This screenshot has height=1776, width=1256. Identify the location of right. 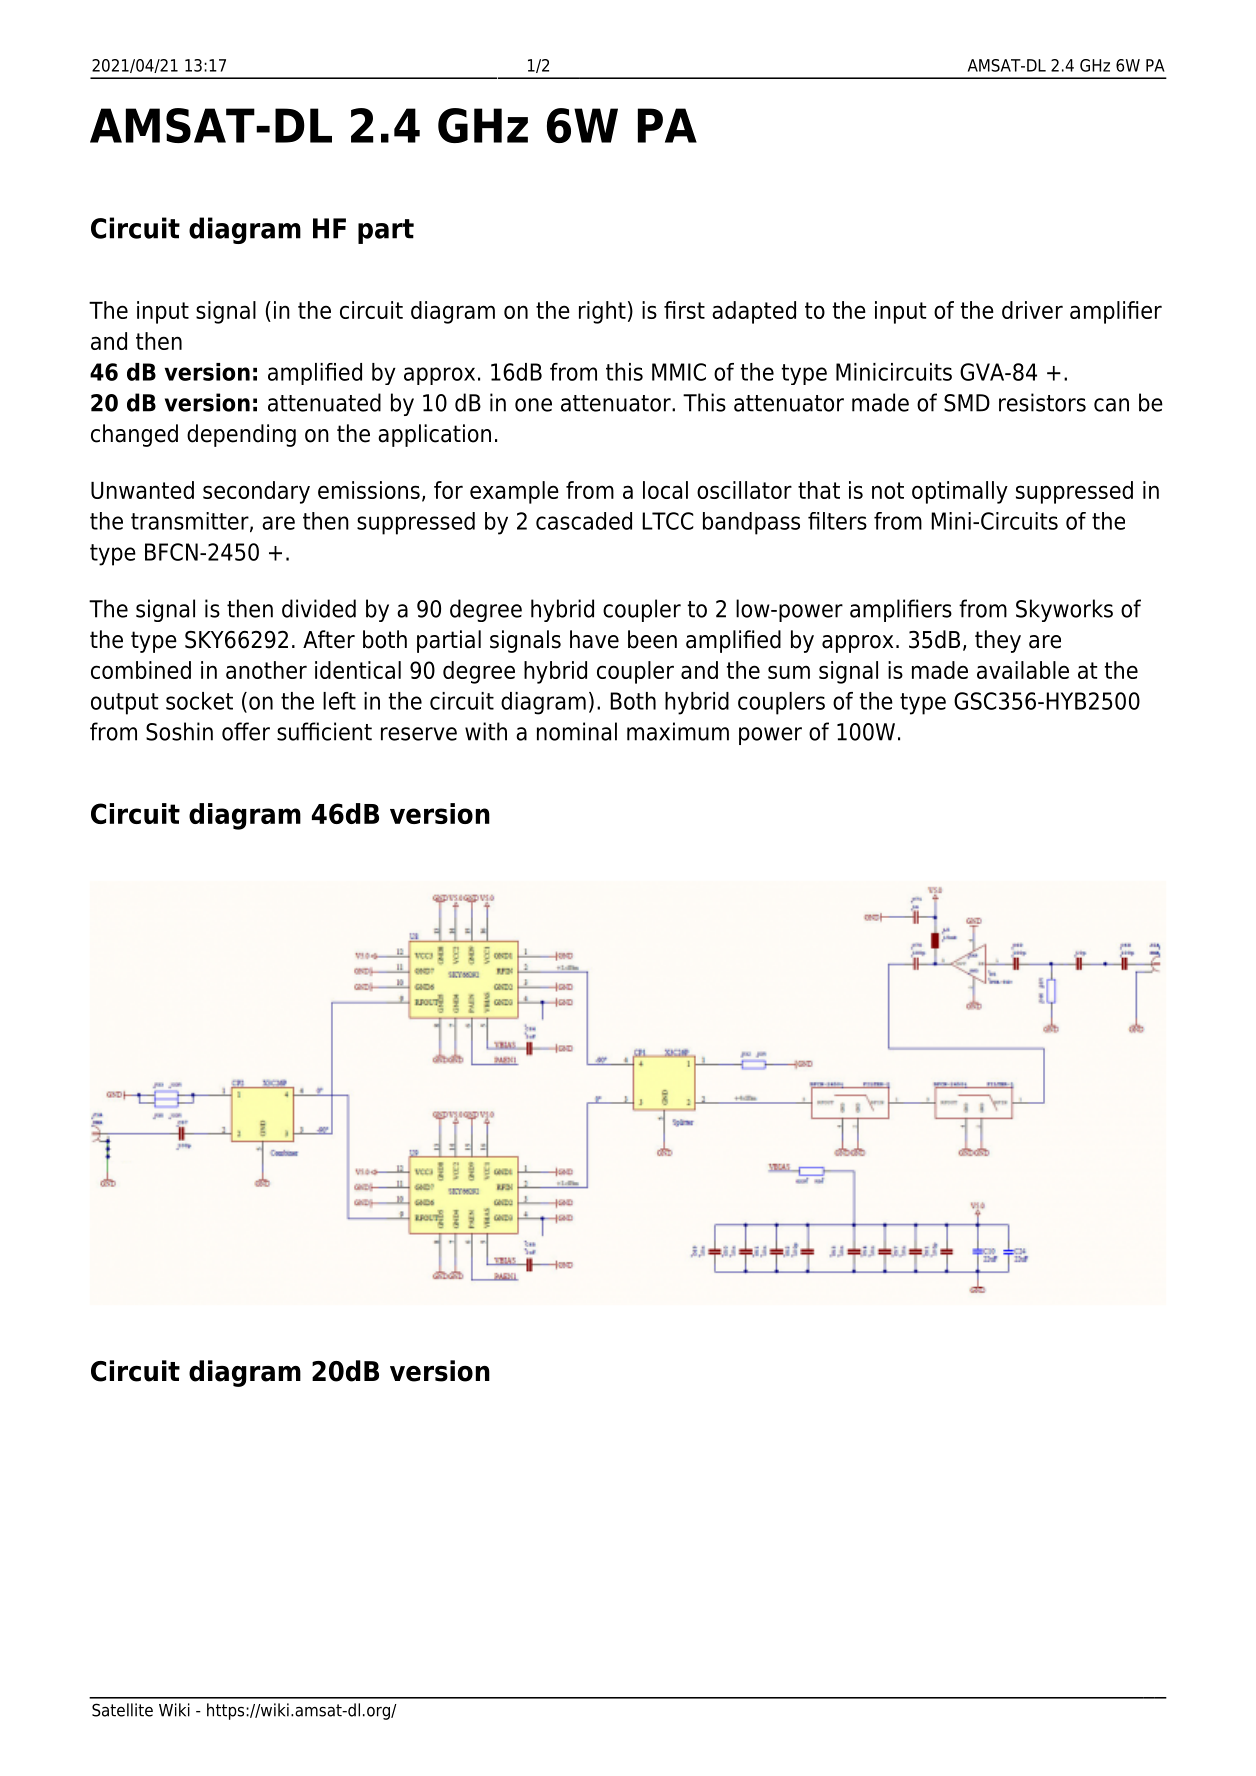
(602, 312).
